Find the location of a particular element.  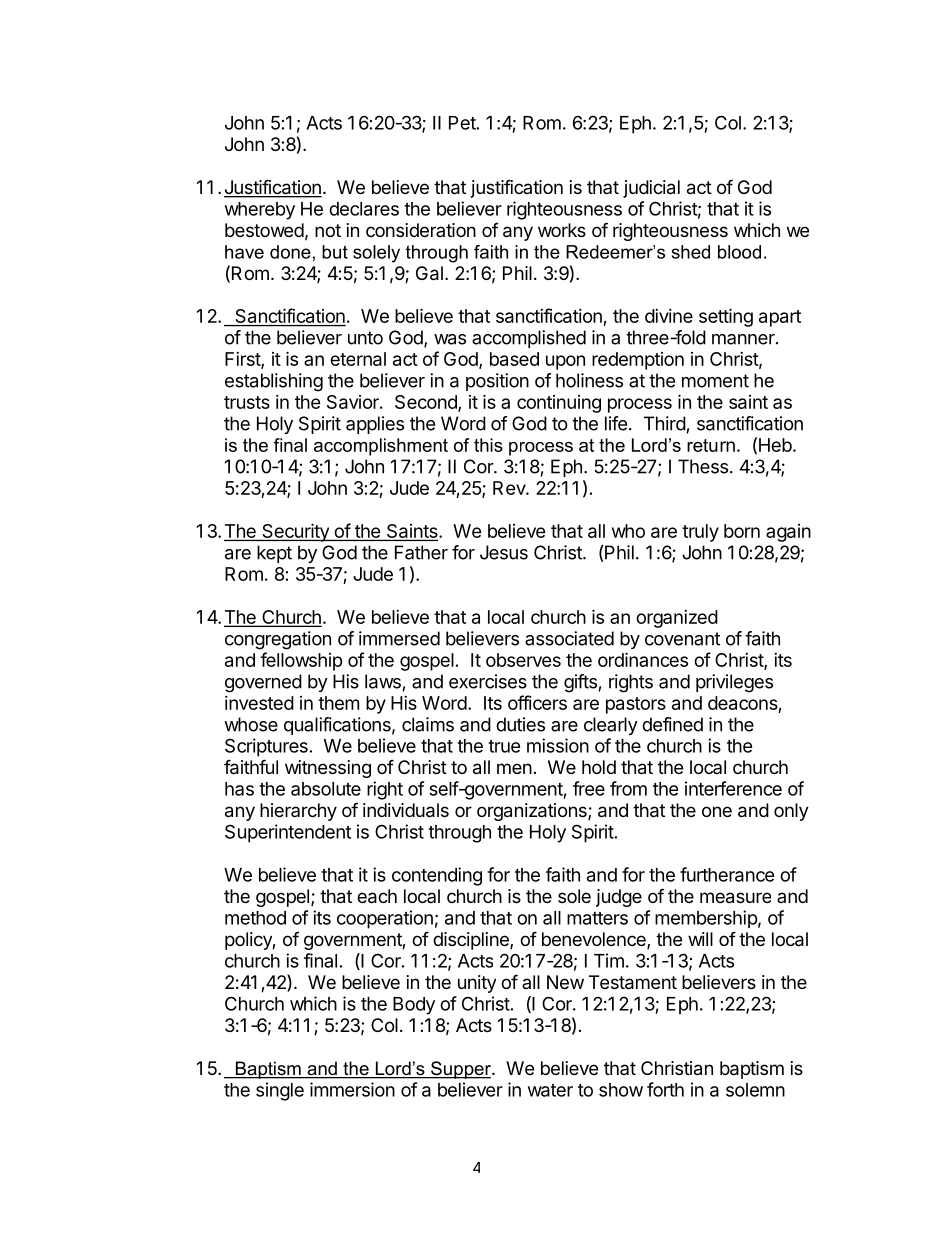

observes is located at coordinates (523, 660).
